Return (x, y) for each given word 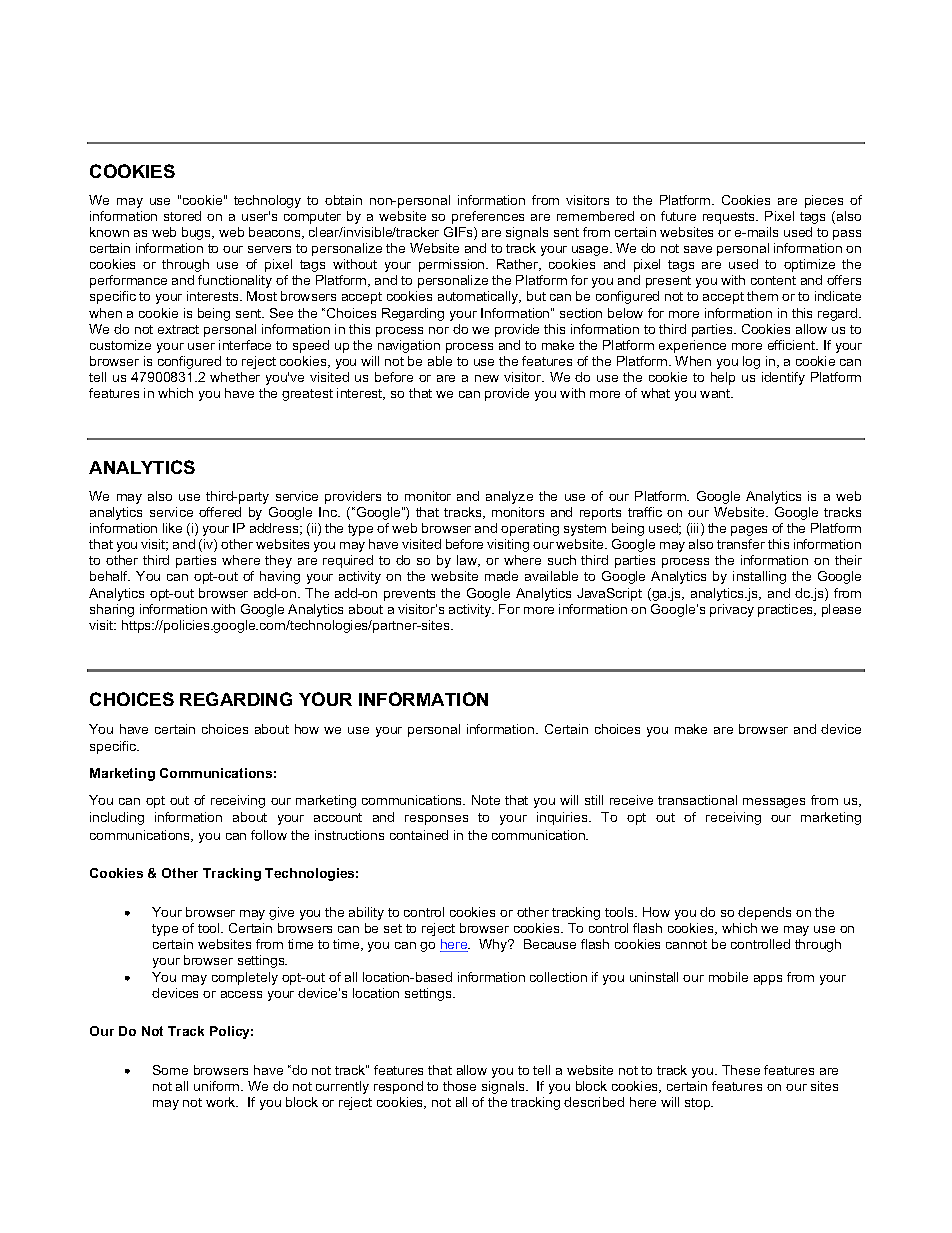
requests (730, 218)
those (459, 1086)
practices (787, 610)
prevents (409, 595)
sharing (112, 610)
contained (419, 835)
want (716, 393)
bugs (198, 233)
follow (269, 835)
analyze (509, 497)
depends (764, 913)
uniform (218, 1086)
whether (235, 377)
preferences (488, 217)
